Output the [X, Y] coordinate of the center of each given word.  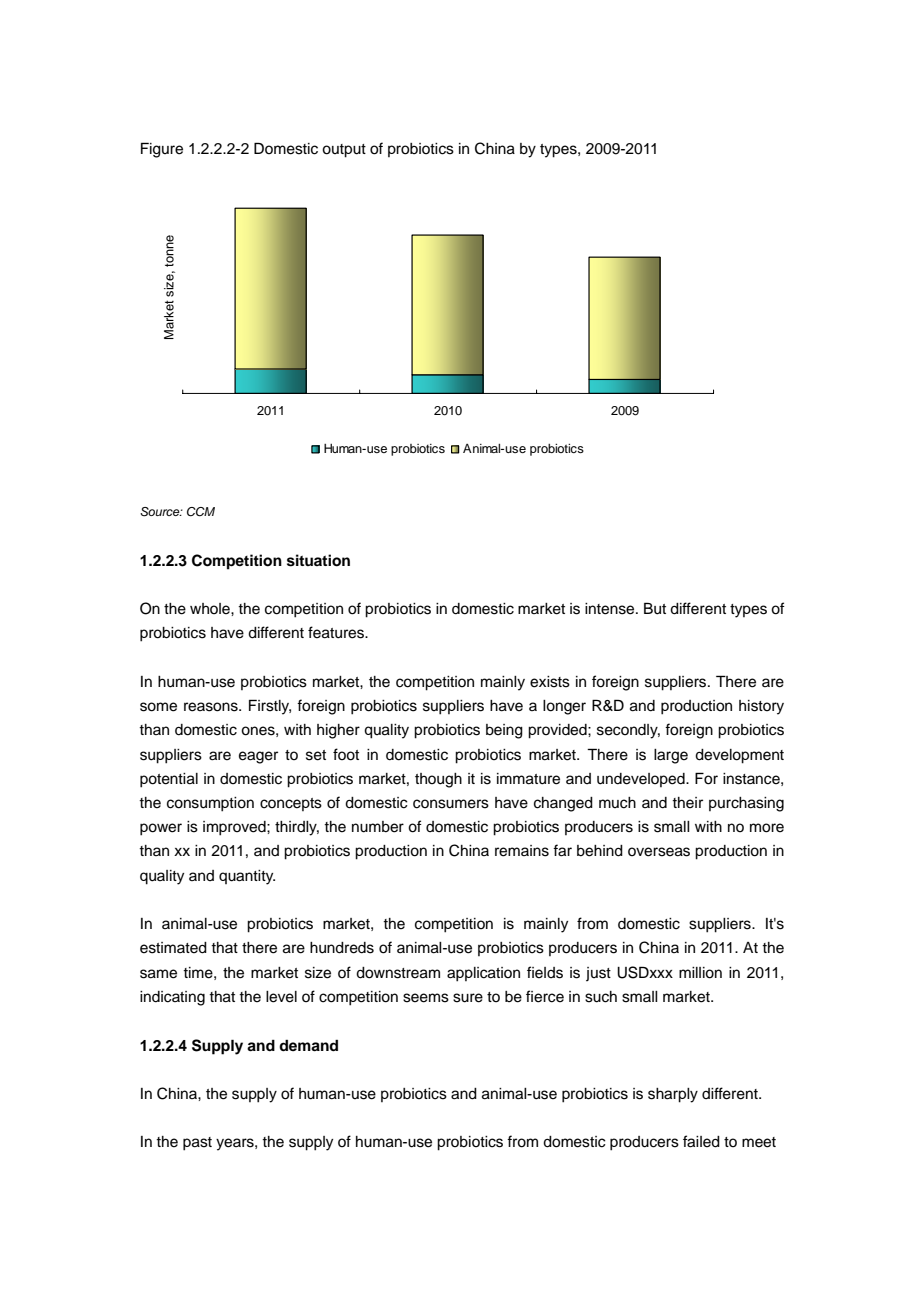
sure [468, 998]
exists [550, 682]
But [655, 608]
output [344, 151]
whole [211, 609]
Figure [162, 150]
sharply [673, 1095]
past [197, 1144]
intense [611, 609]
